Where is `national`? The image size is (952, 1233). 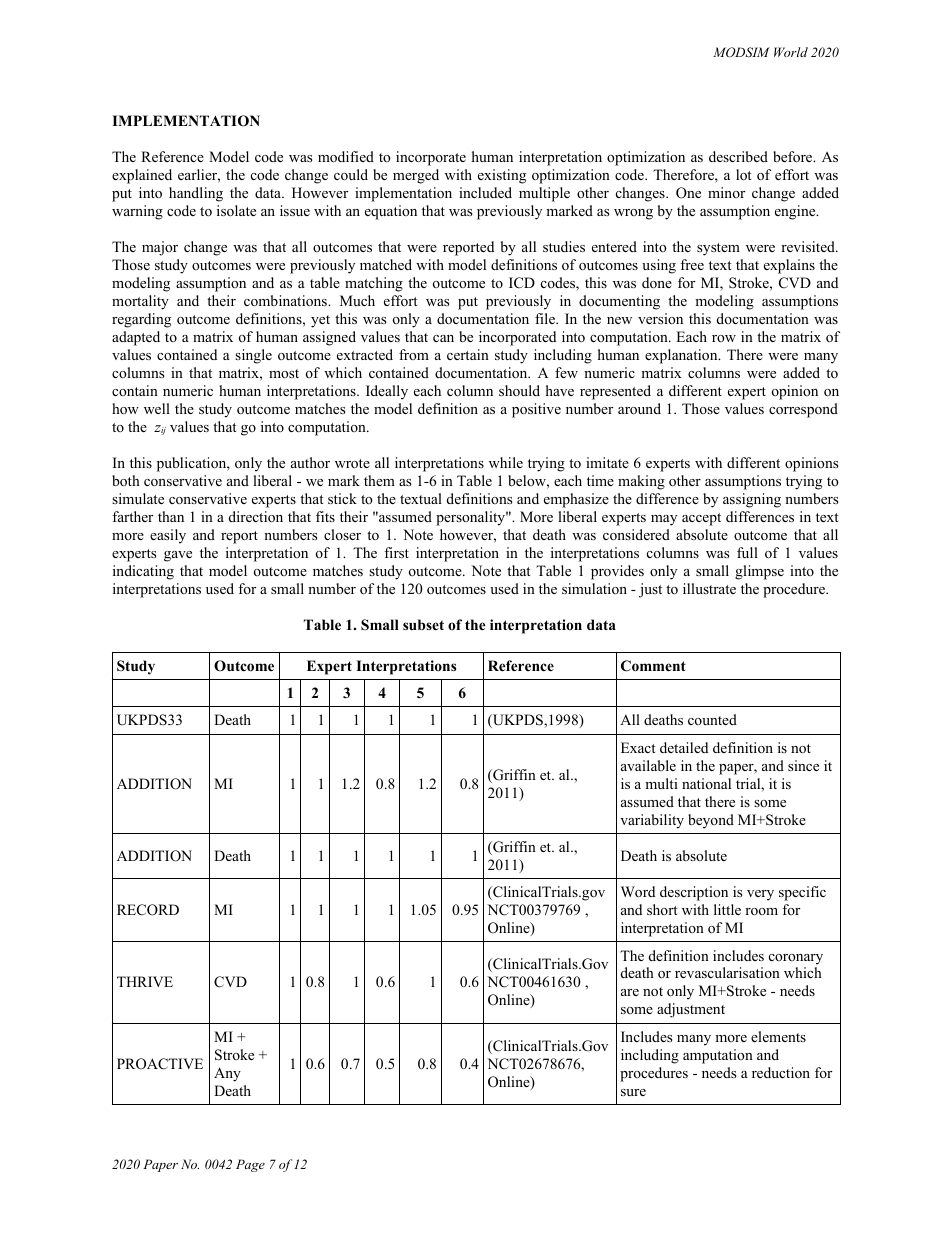
national is located at coordinates (706, 783).
